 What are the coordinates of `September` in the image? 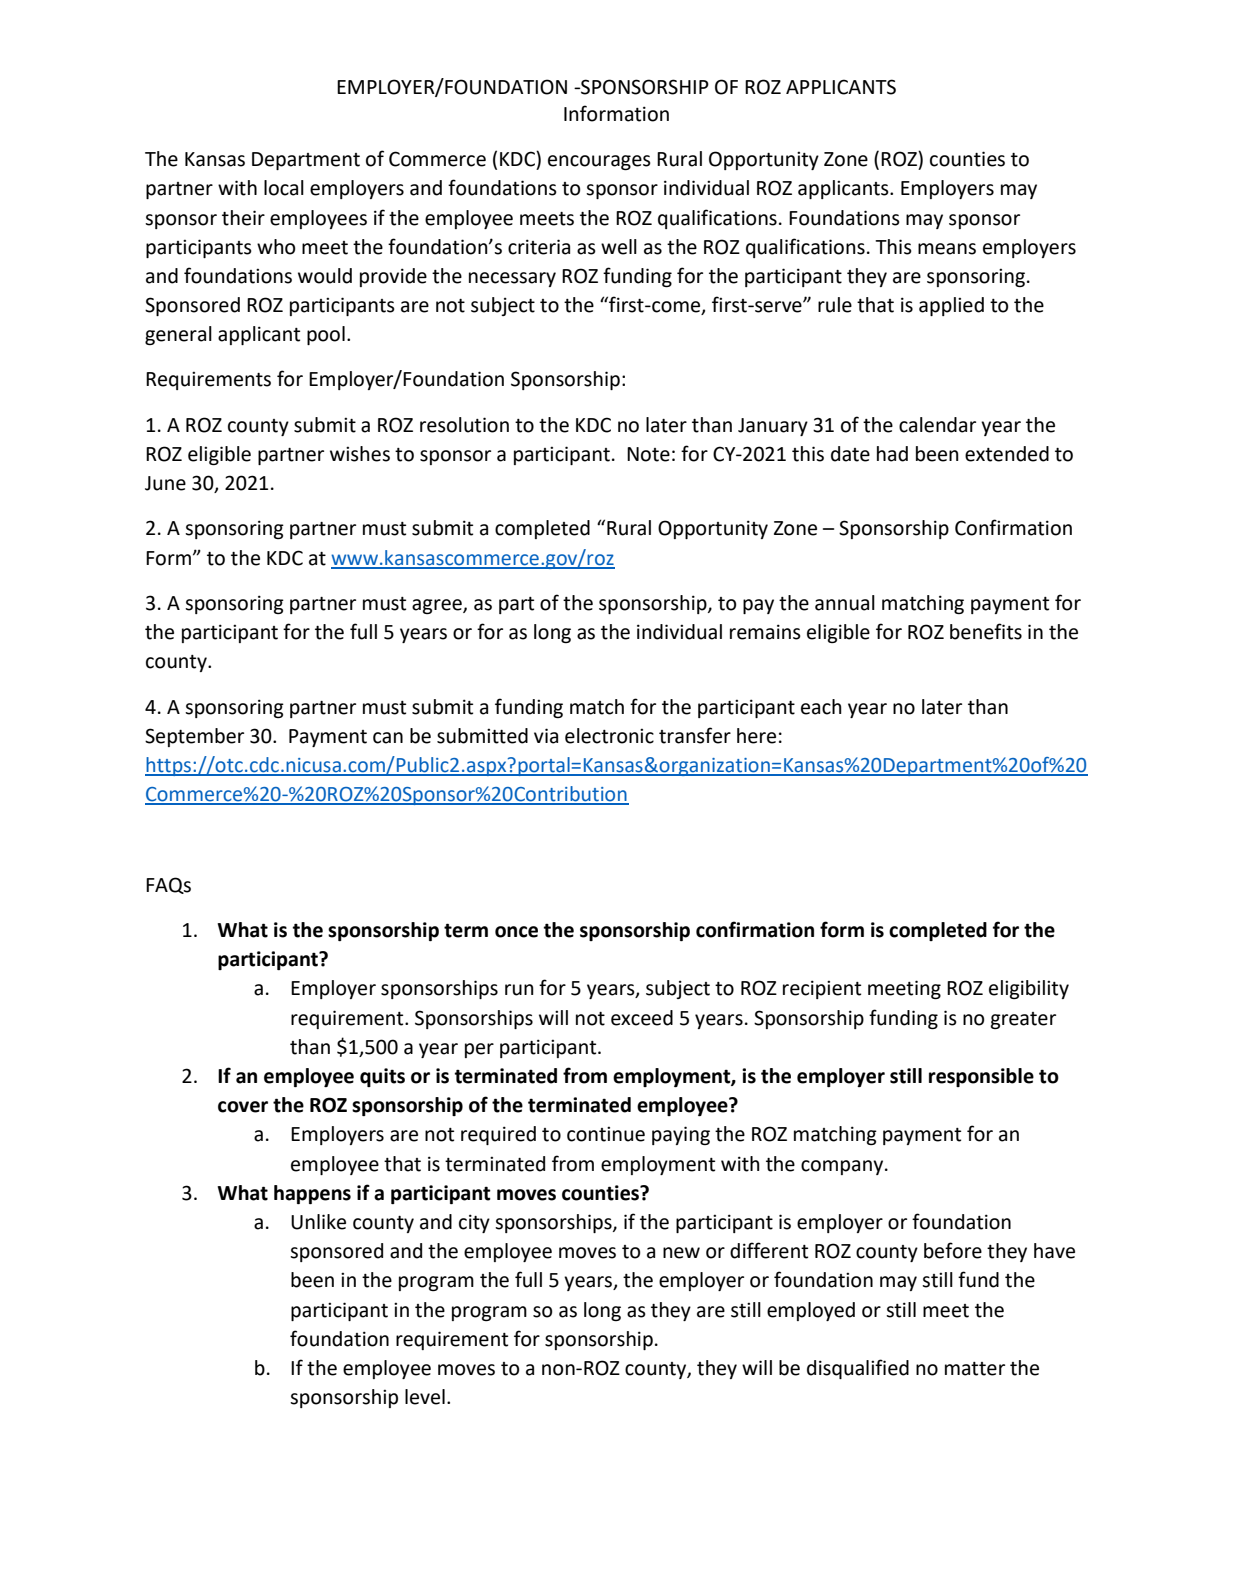 It's located at (194, 737).
